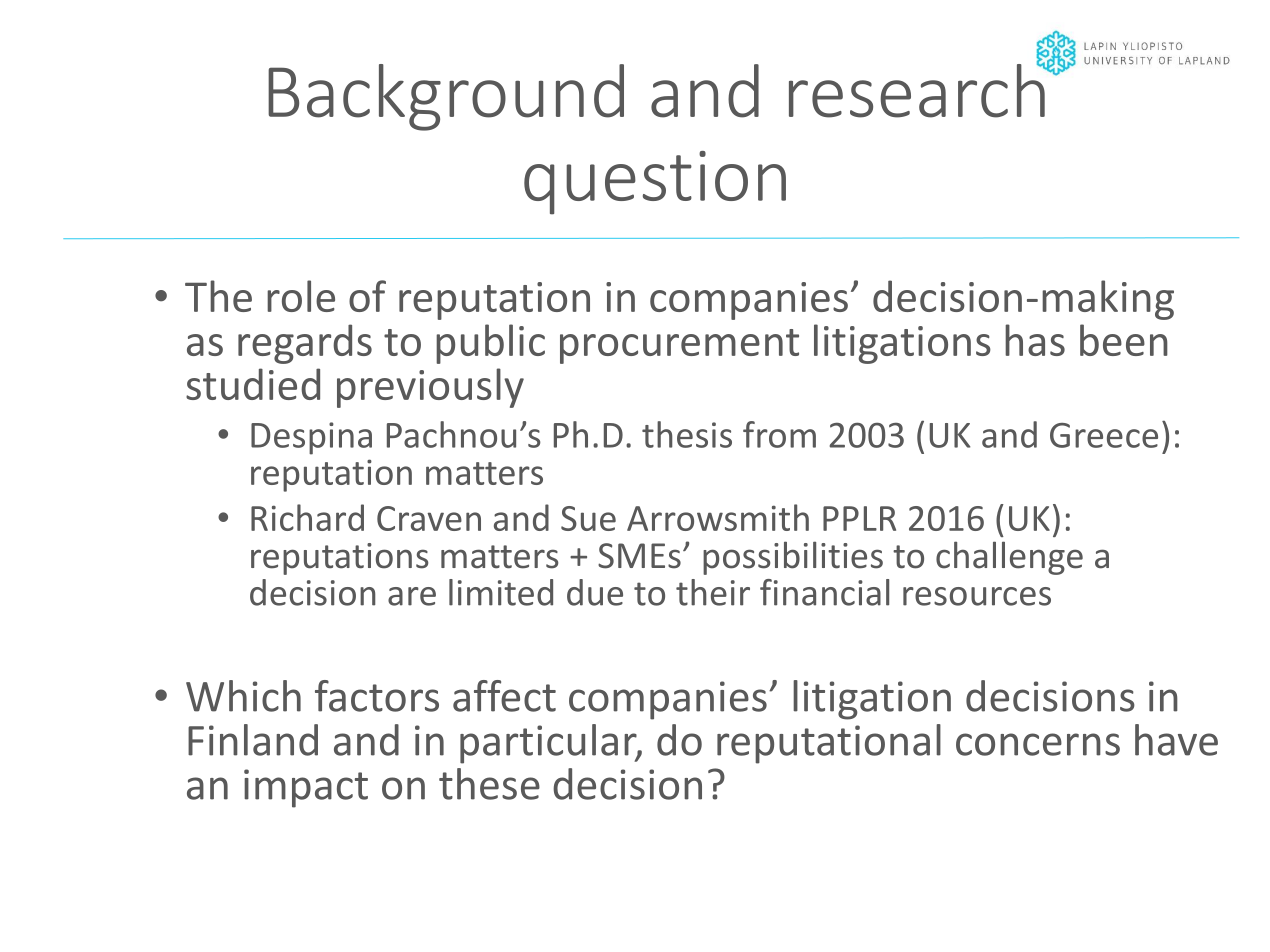  What do you see at coordinates (1035, 340) in the image?
I see `has` at bounding box center [1035, 340].
